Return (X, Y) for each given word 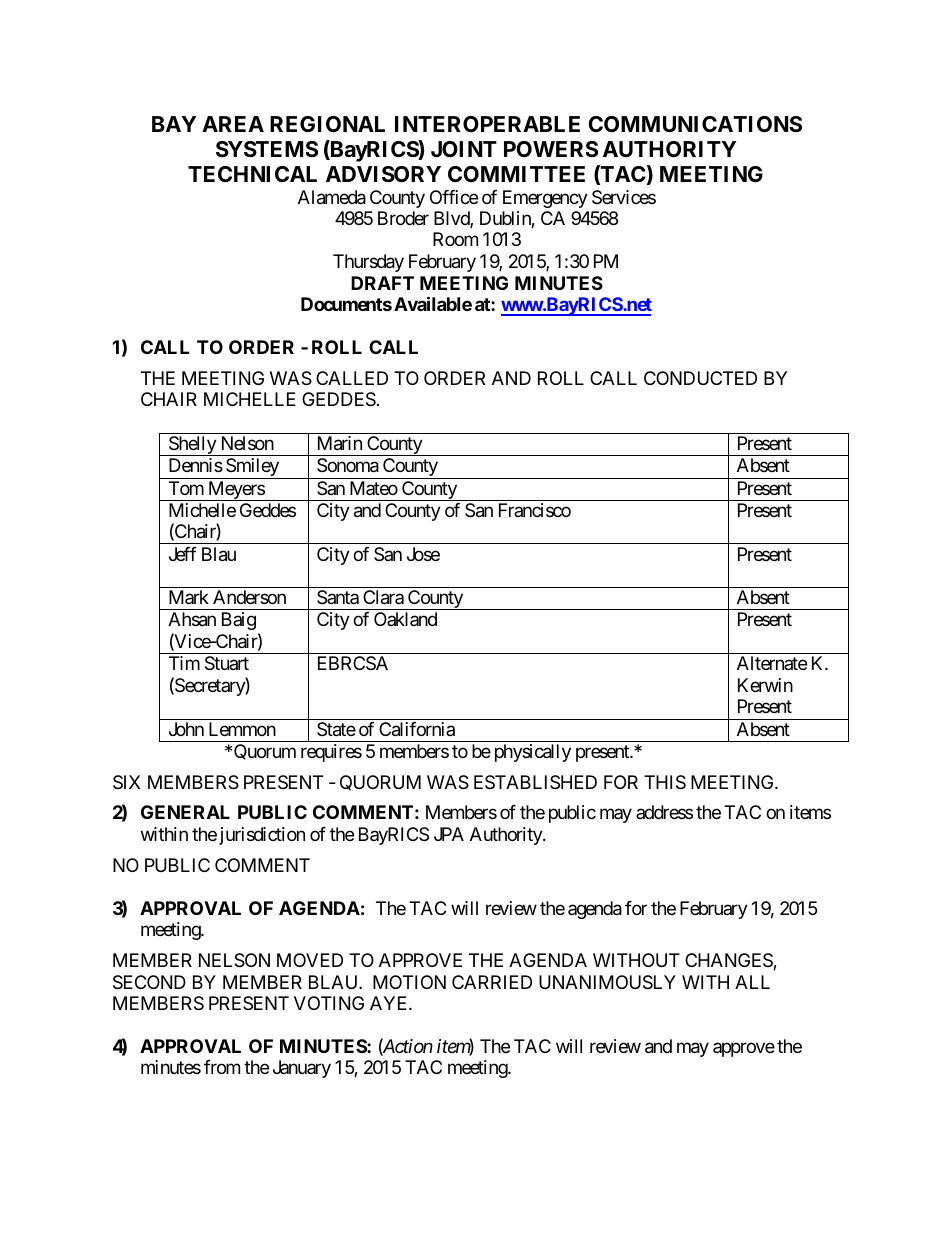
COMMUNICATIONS (695, 124)
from (222, 1067)
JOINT (464, 149)
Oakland (405, 619)
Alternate (772, 663)
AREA (233, 124)
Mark (189, 597)
